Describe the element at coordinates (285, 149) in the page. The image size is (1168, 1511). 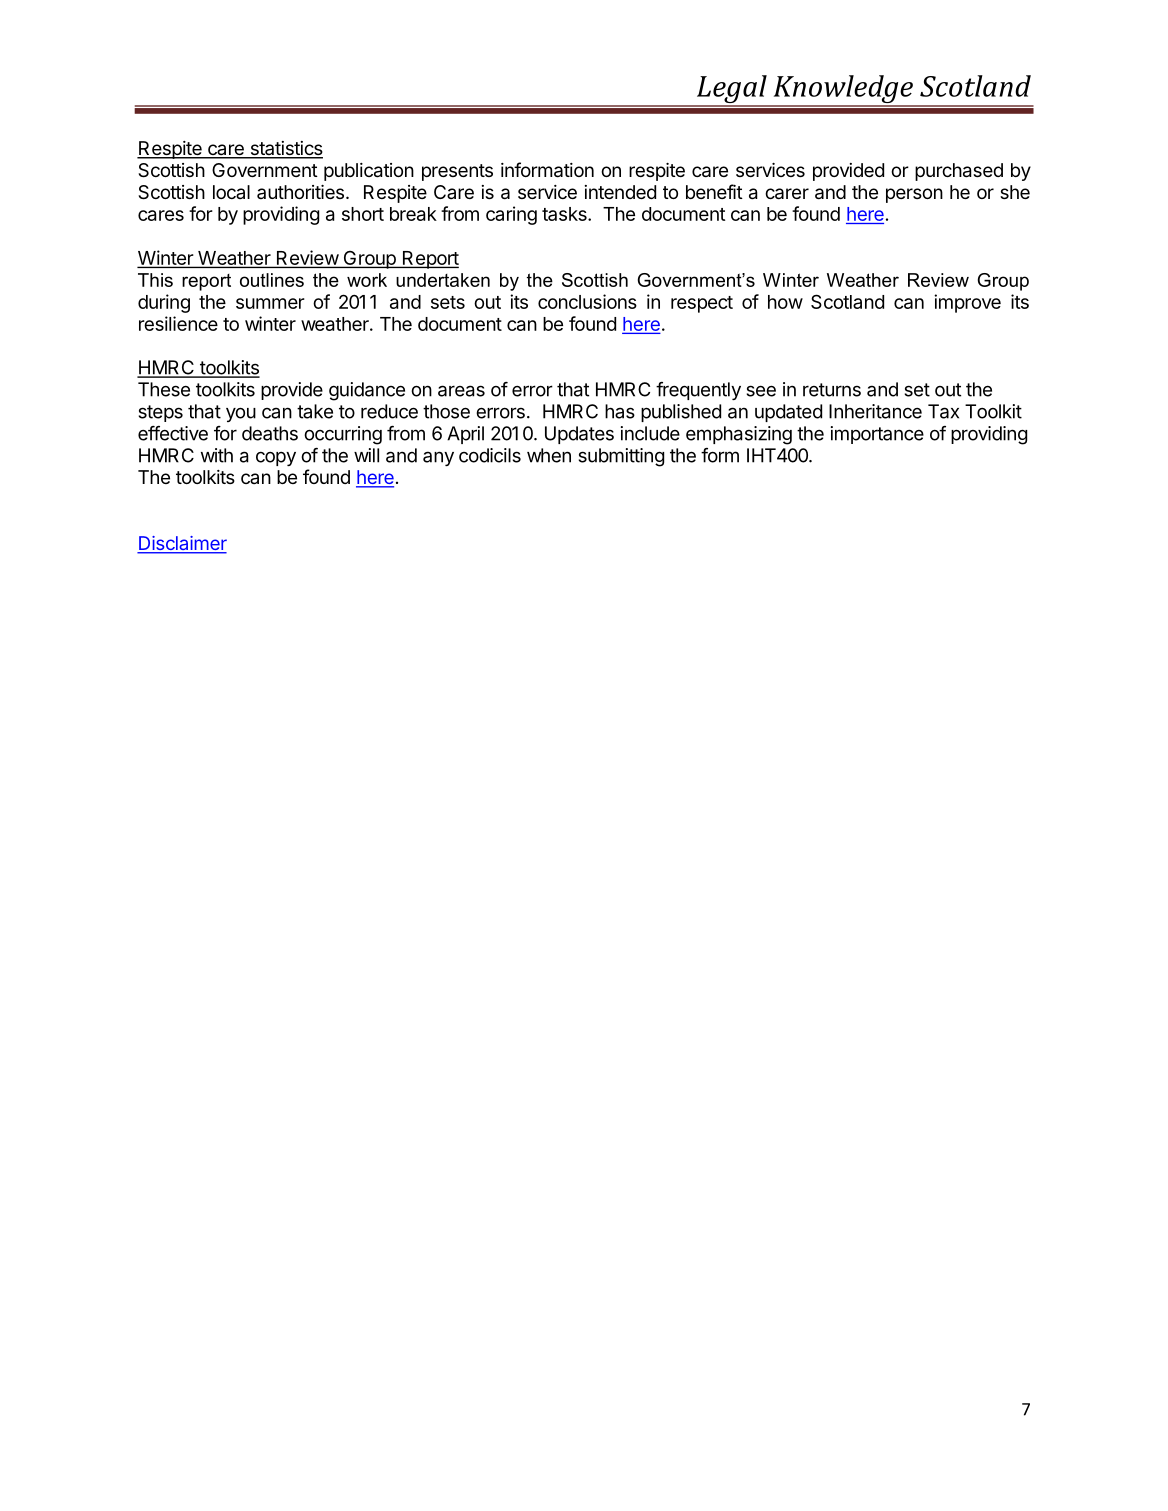
I see `statistics` at that location.
